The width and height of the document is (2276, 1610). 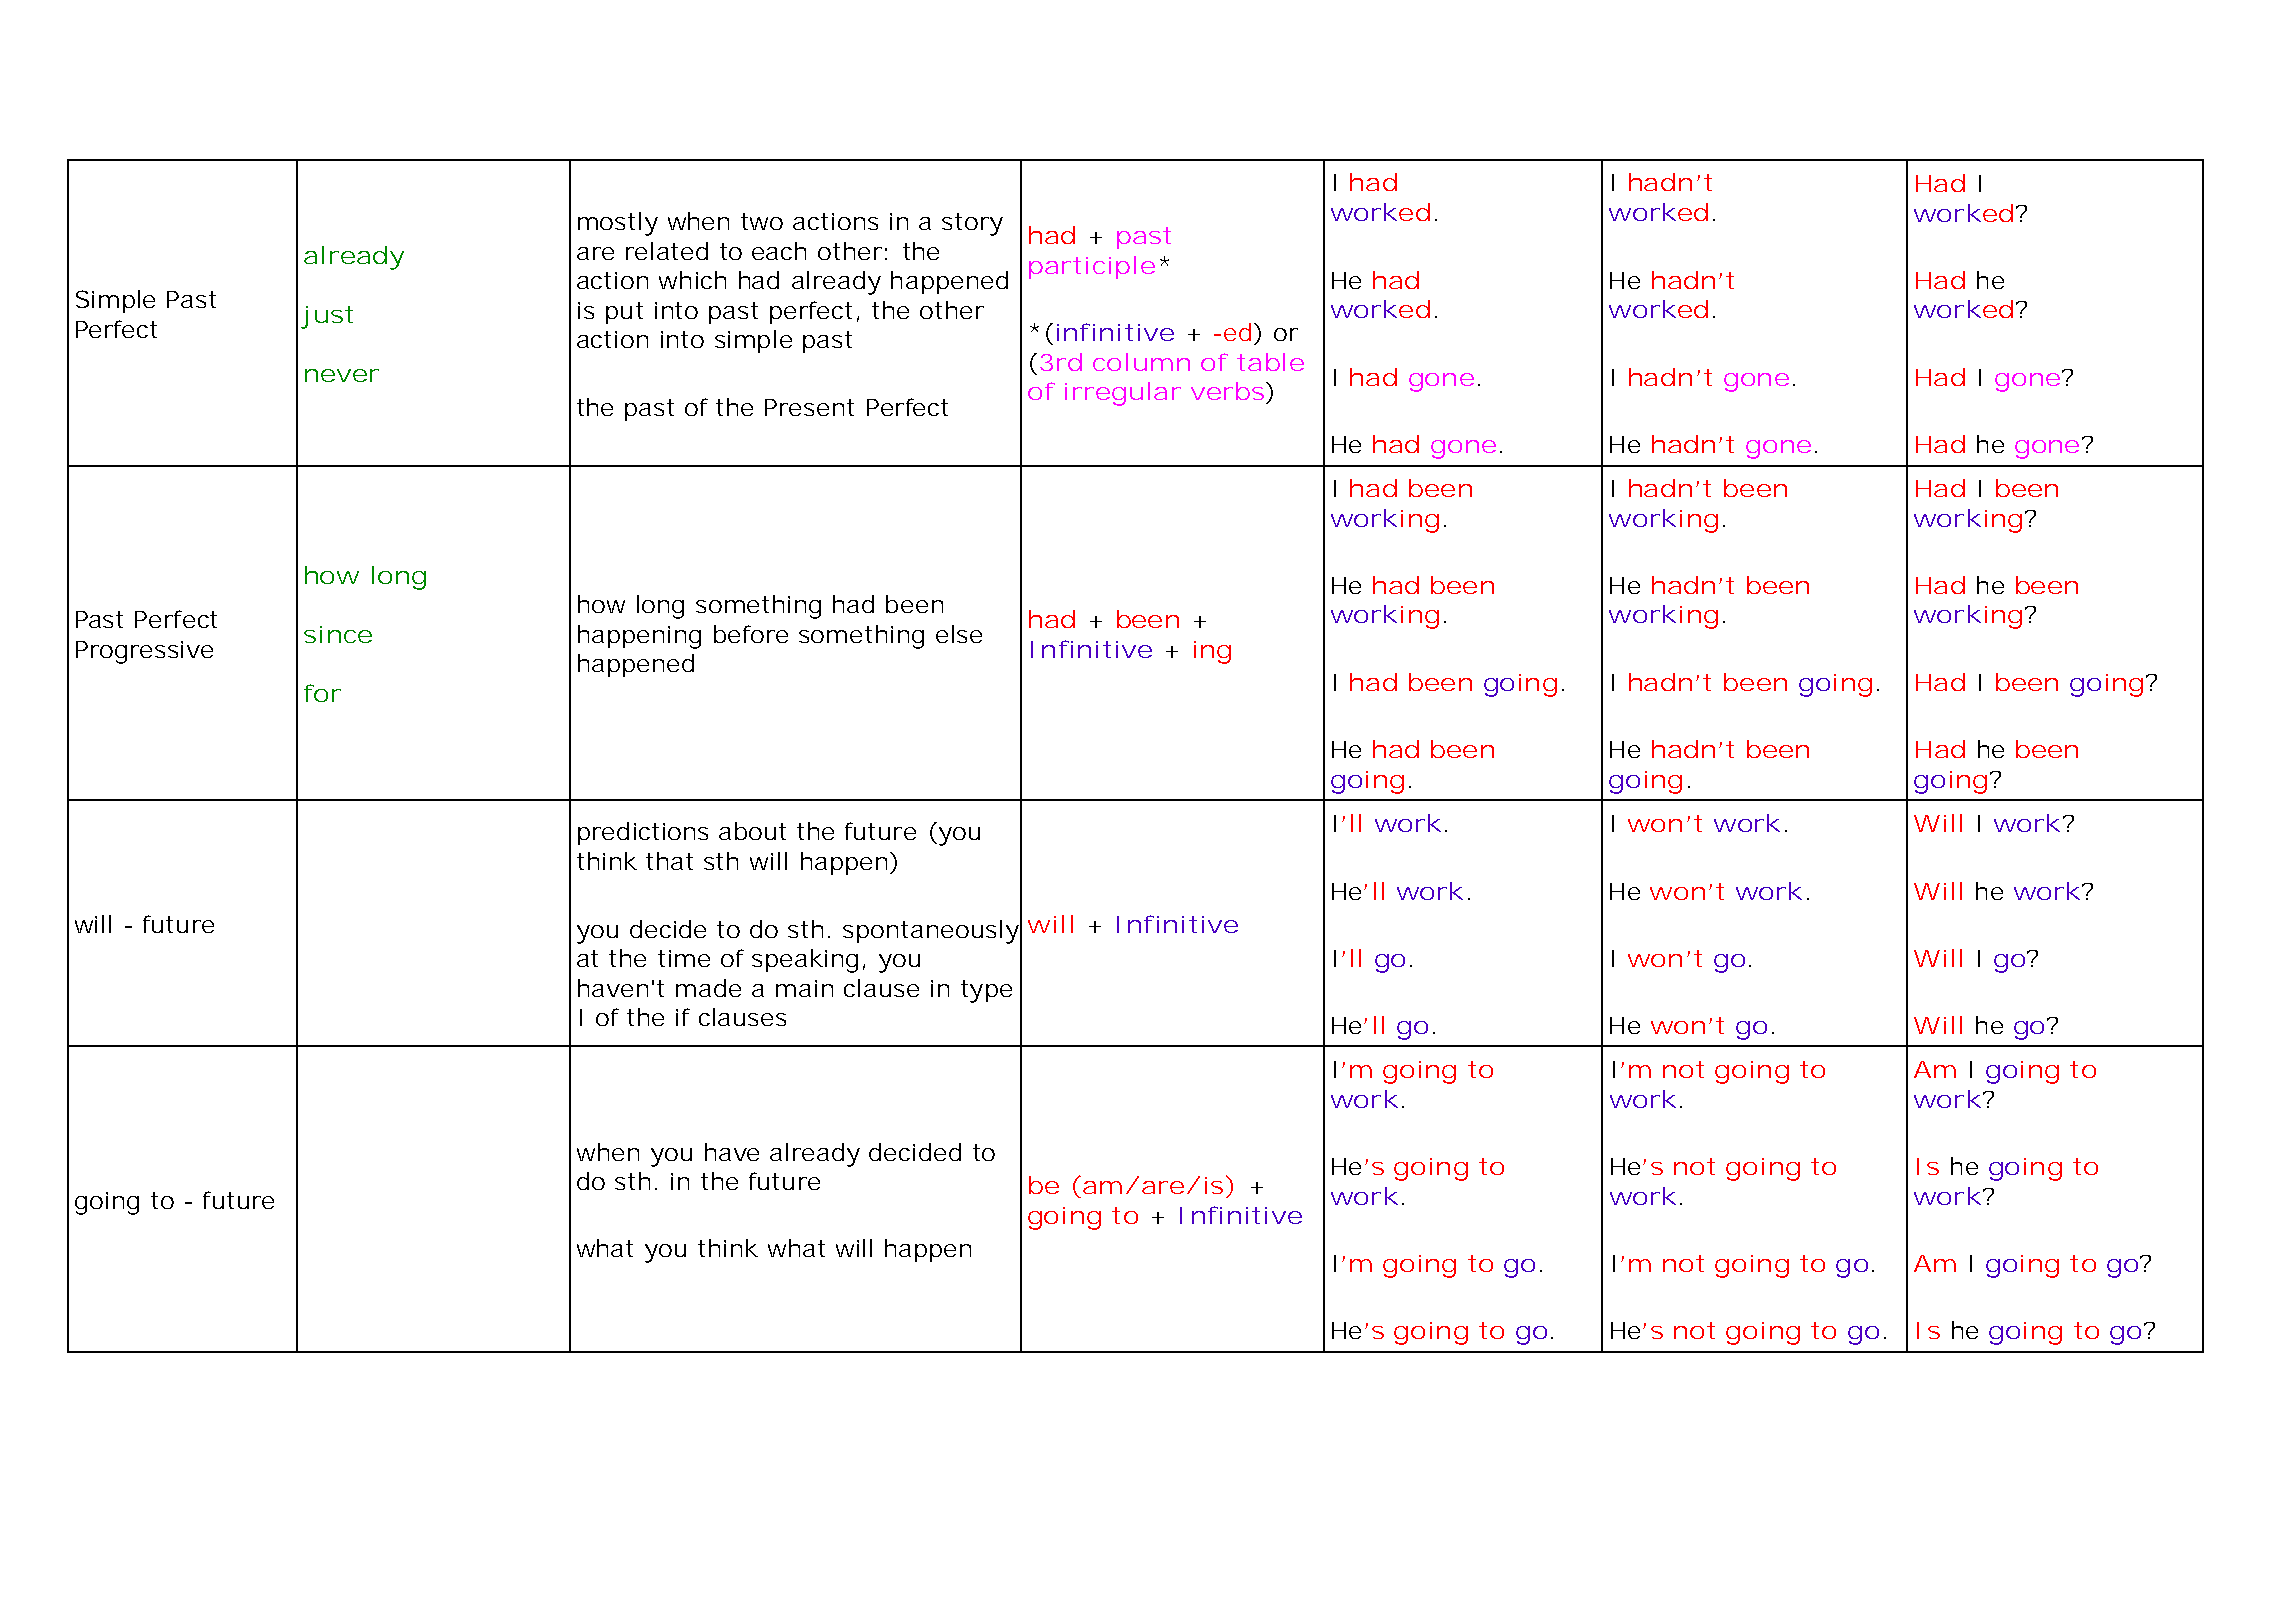 What do you see at coordinates (684, 958) in the document?
I see `time` at bounding box center [684, 958].
